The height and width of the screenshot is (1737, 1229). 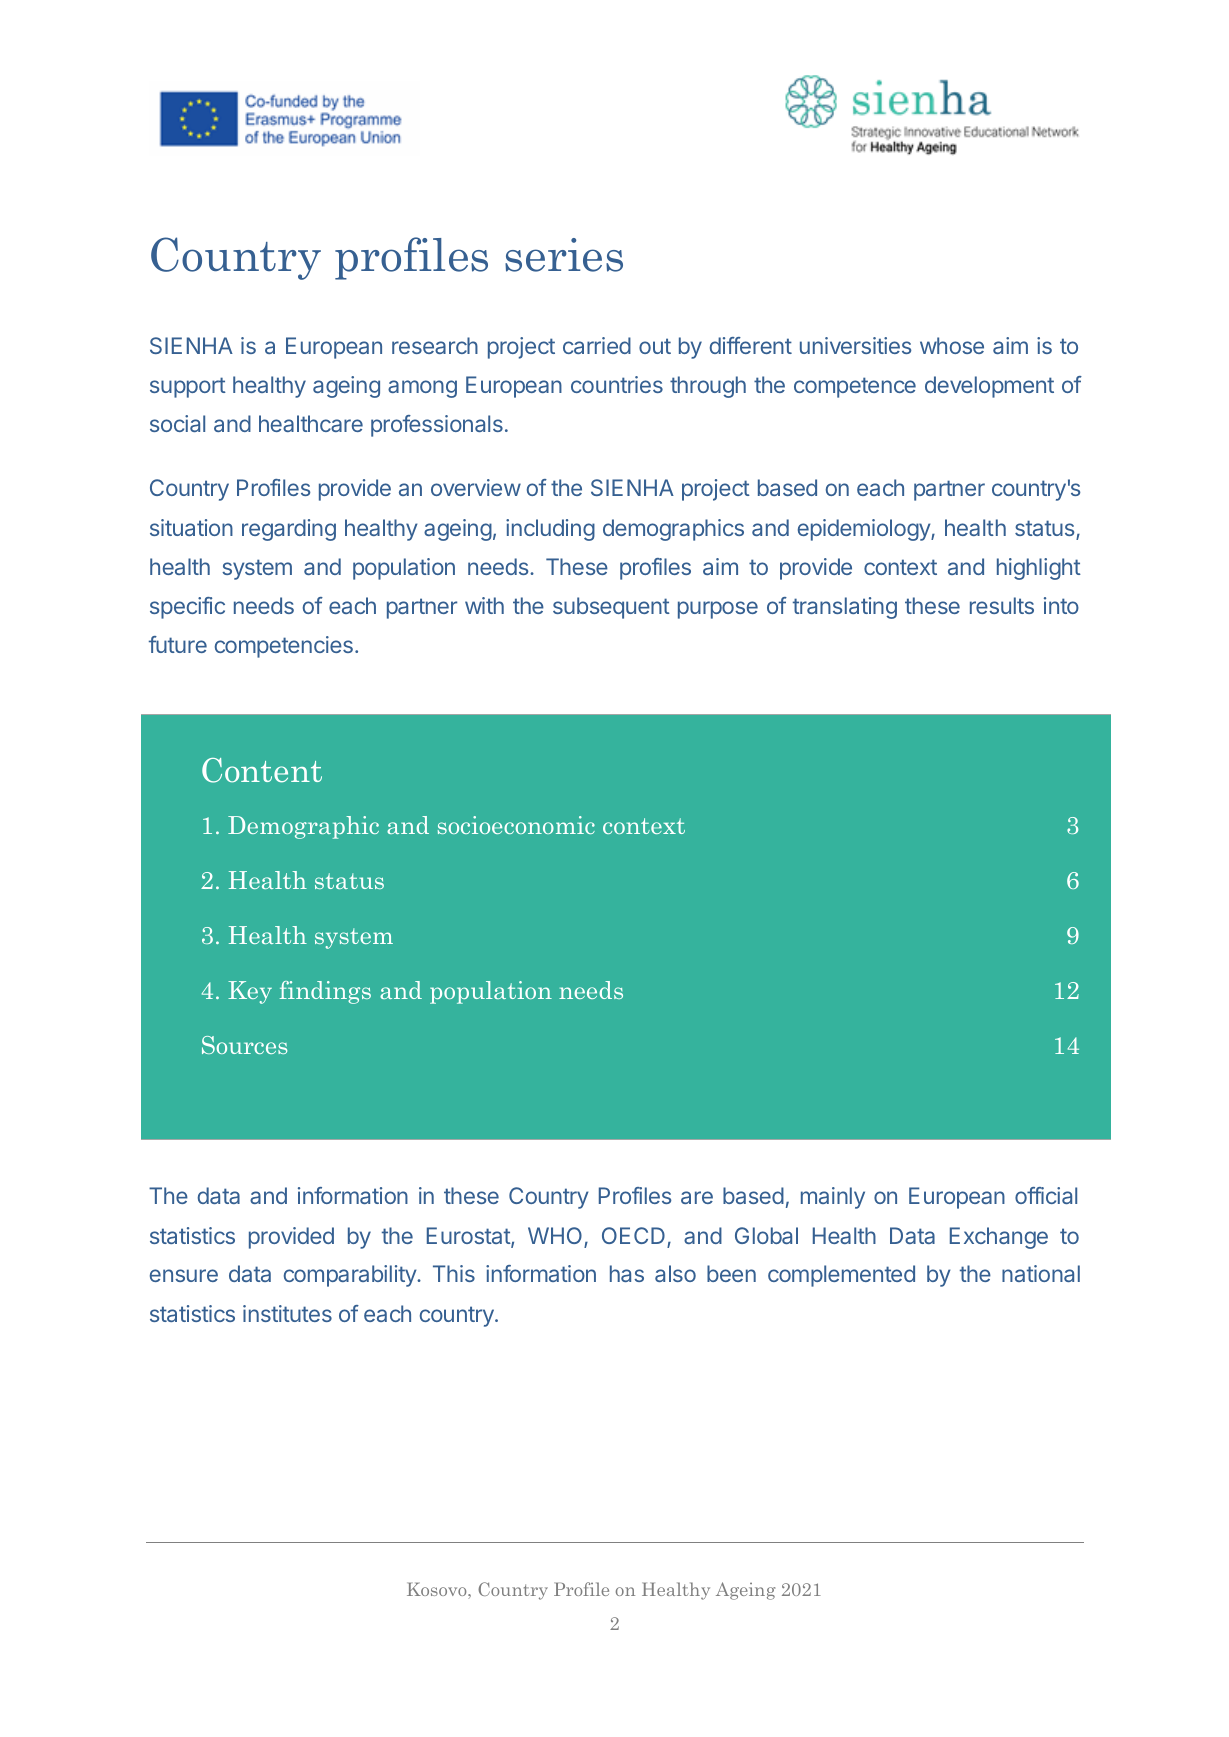 What do you see at coordinates (287, 1313) in the screenshot?
I see `institutes` at bounding box center [287, 1313].
